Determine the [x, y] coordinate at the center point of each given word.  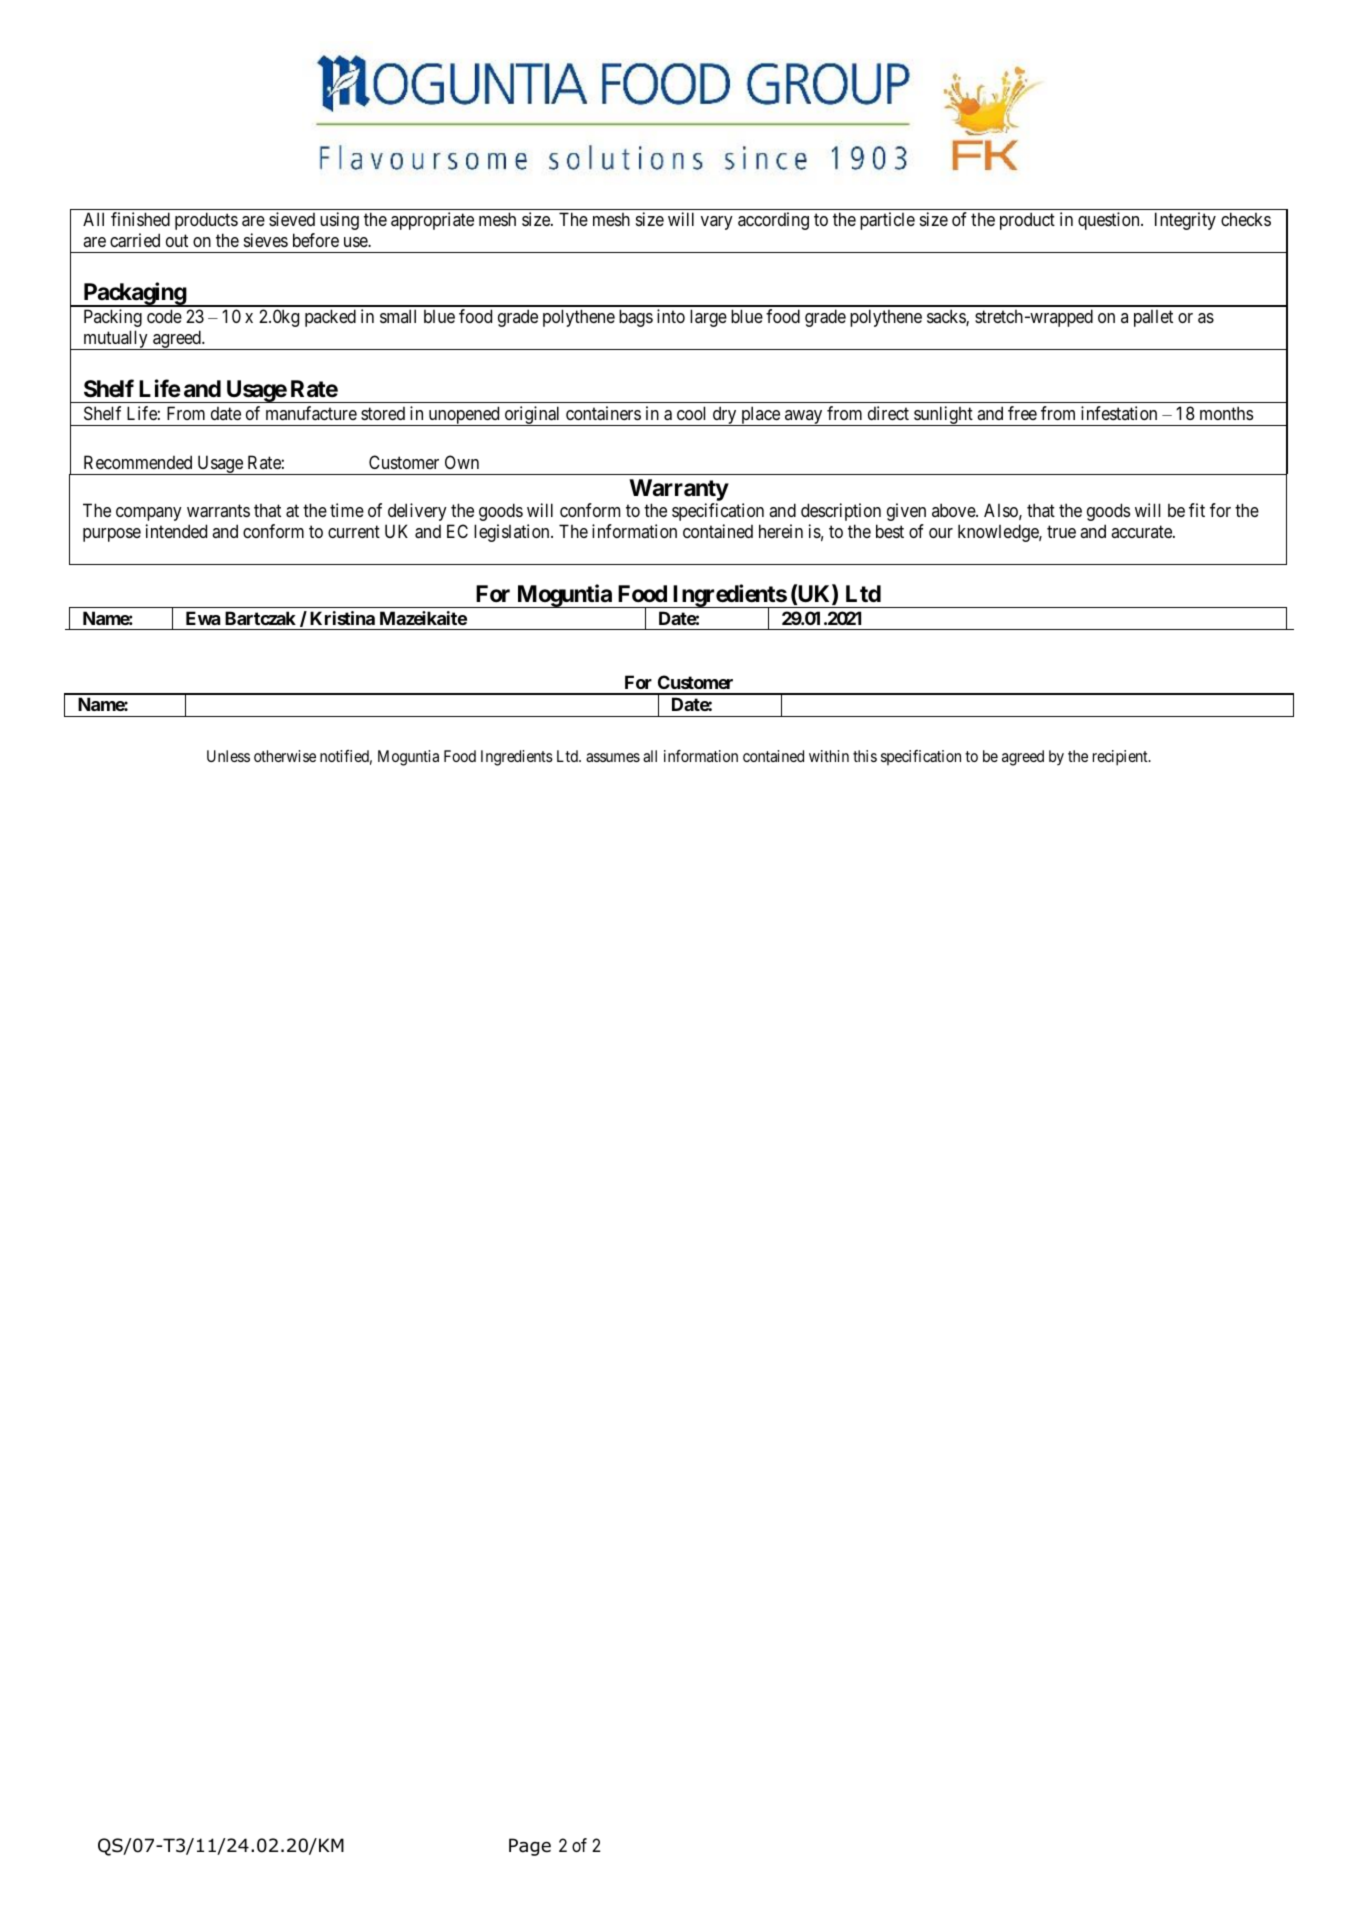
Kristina [342, 618]
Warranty [679, 490]
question [1110, 221]
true [1061, 532]
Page [530, 1847]
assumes [613, 757]
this [865, 756]
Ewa [203, 618]
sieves [266, 240]
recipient [1121, 758]
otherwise [285, 756]
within [829, 756]
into [671, 316]
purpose [112, 535]
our [941, 533]
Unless [228, 756]
